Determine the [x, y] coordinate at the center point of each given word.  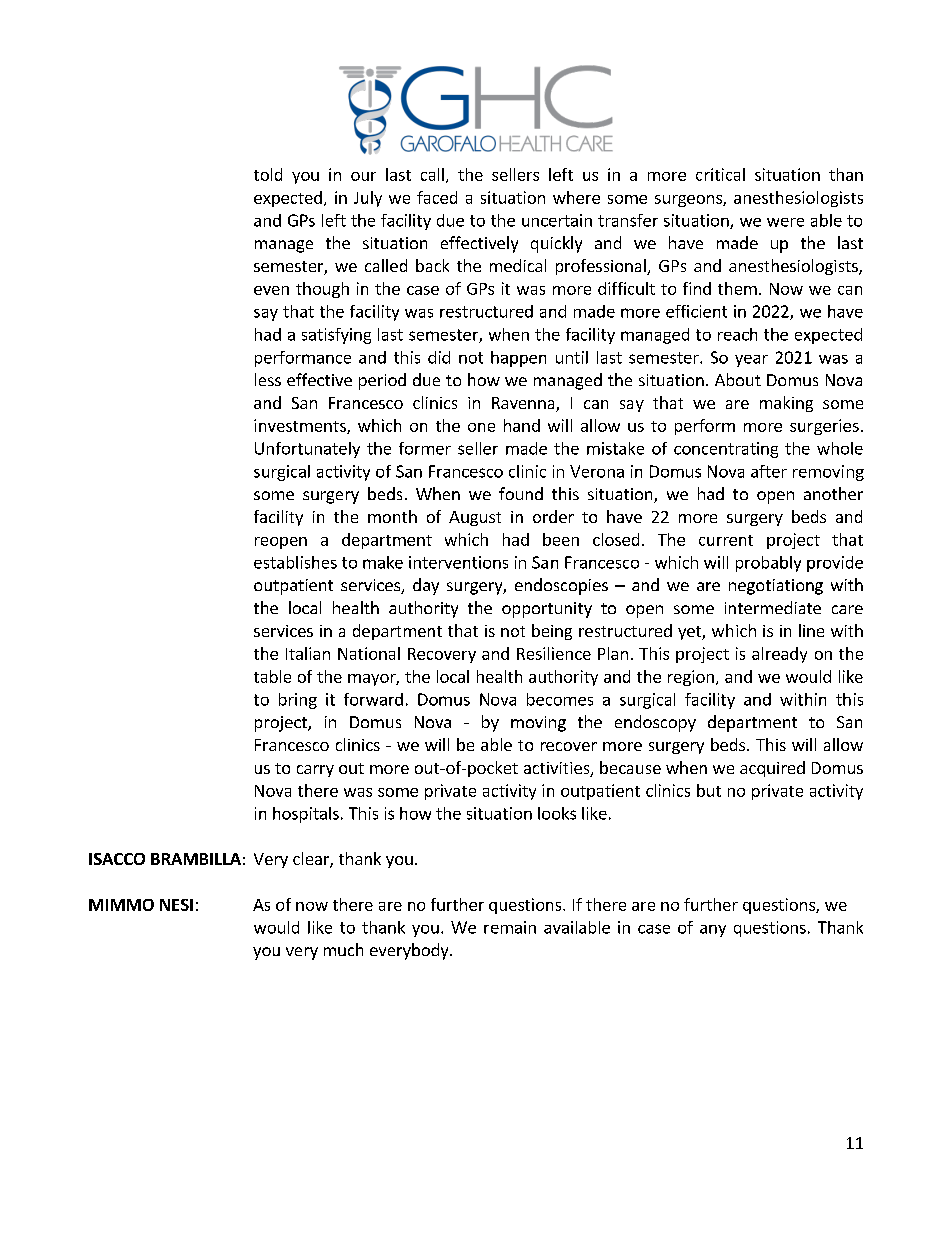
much [343, 949]
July [368, 199]
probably [768, 564]
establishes [295, 562]
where [576, 197]
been [561, 539]
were [785, 222]
